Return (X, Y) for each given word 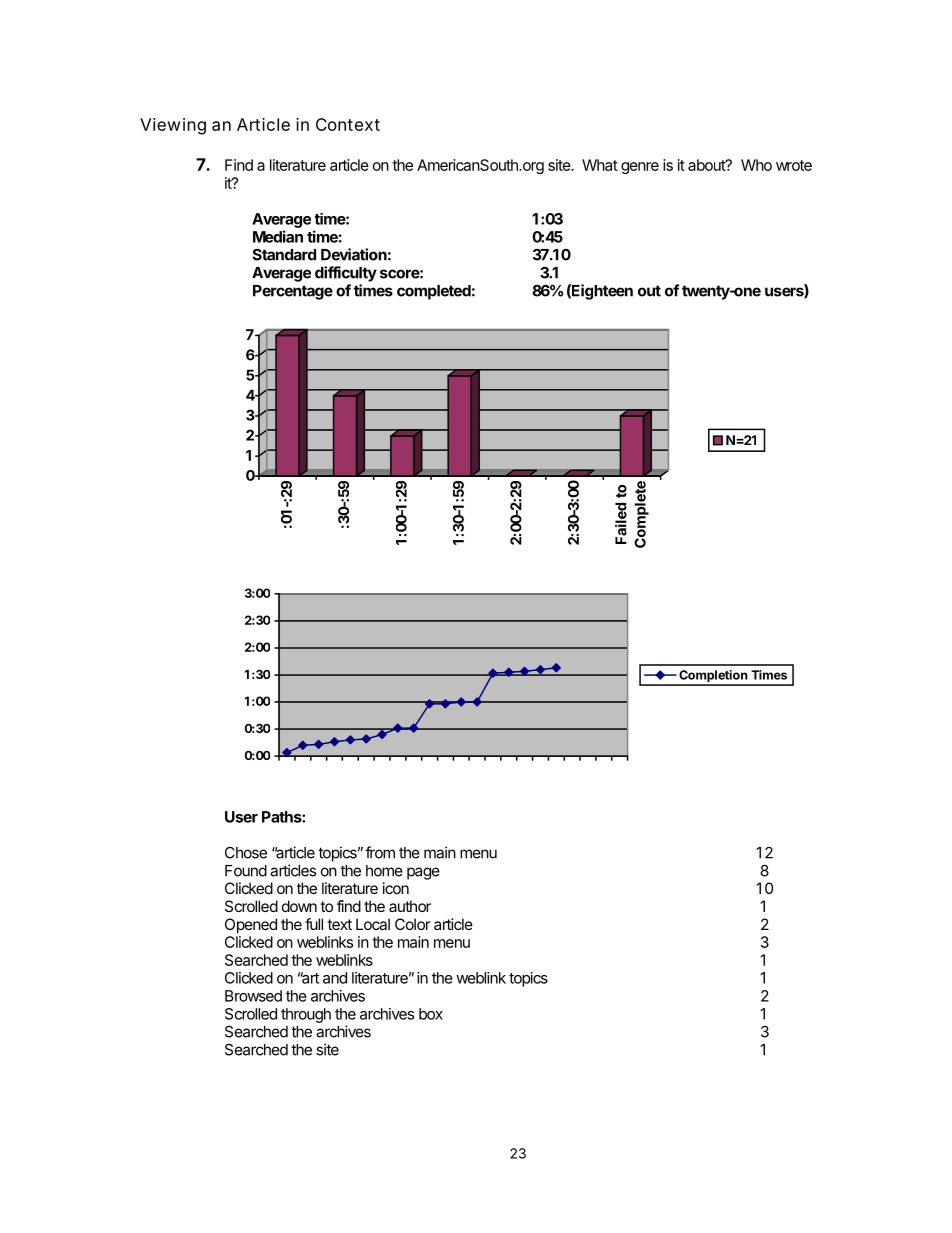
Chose (246, 853)
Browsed (253, 996)
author (410, 906)
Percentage (293, 292)
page (423, 873)
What (600, 165)
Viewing (173, 126)
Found (246, 871)
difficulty (346, 274)
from (380, 852)
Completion (713, 677)
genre (640, 168)
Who (756, 165)
